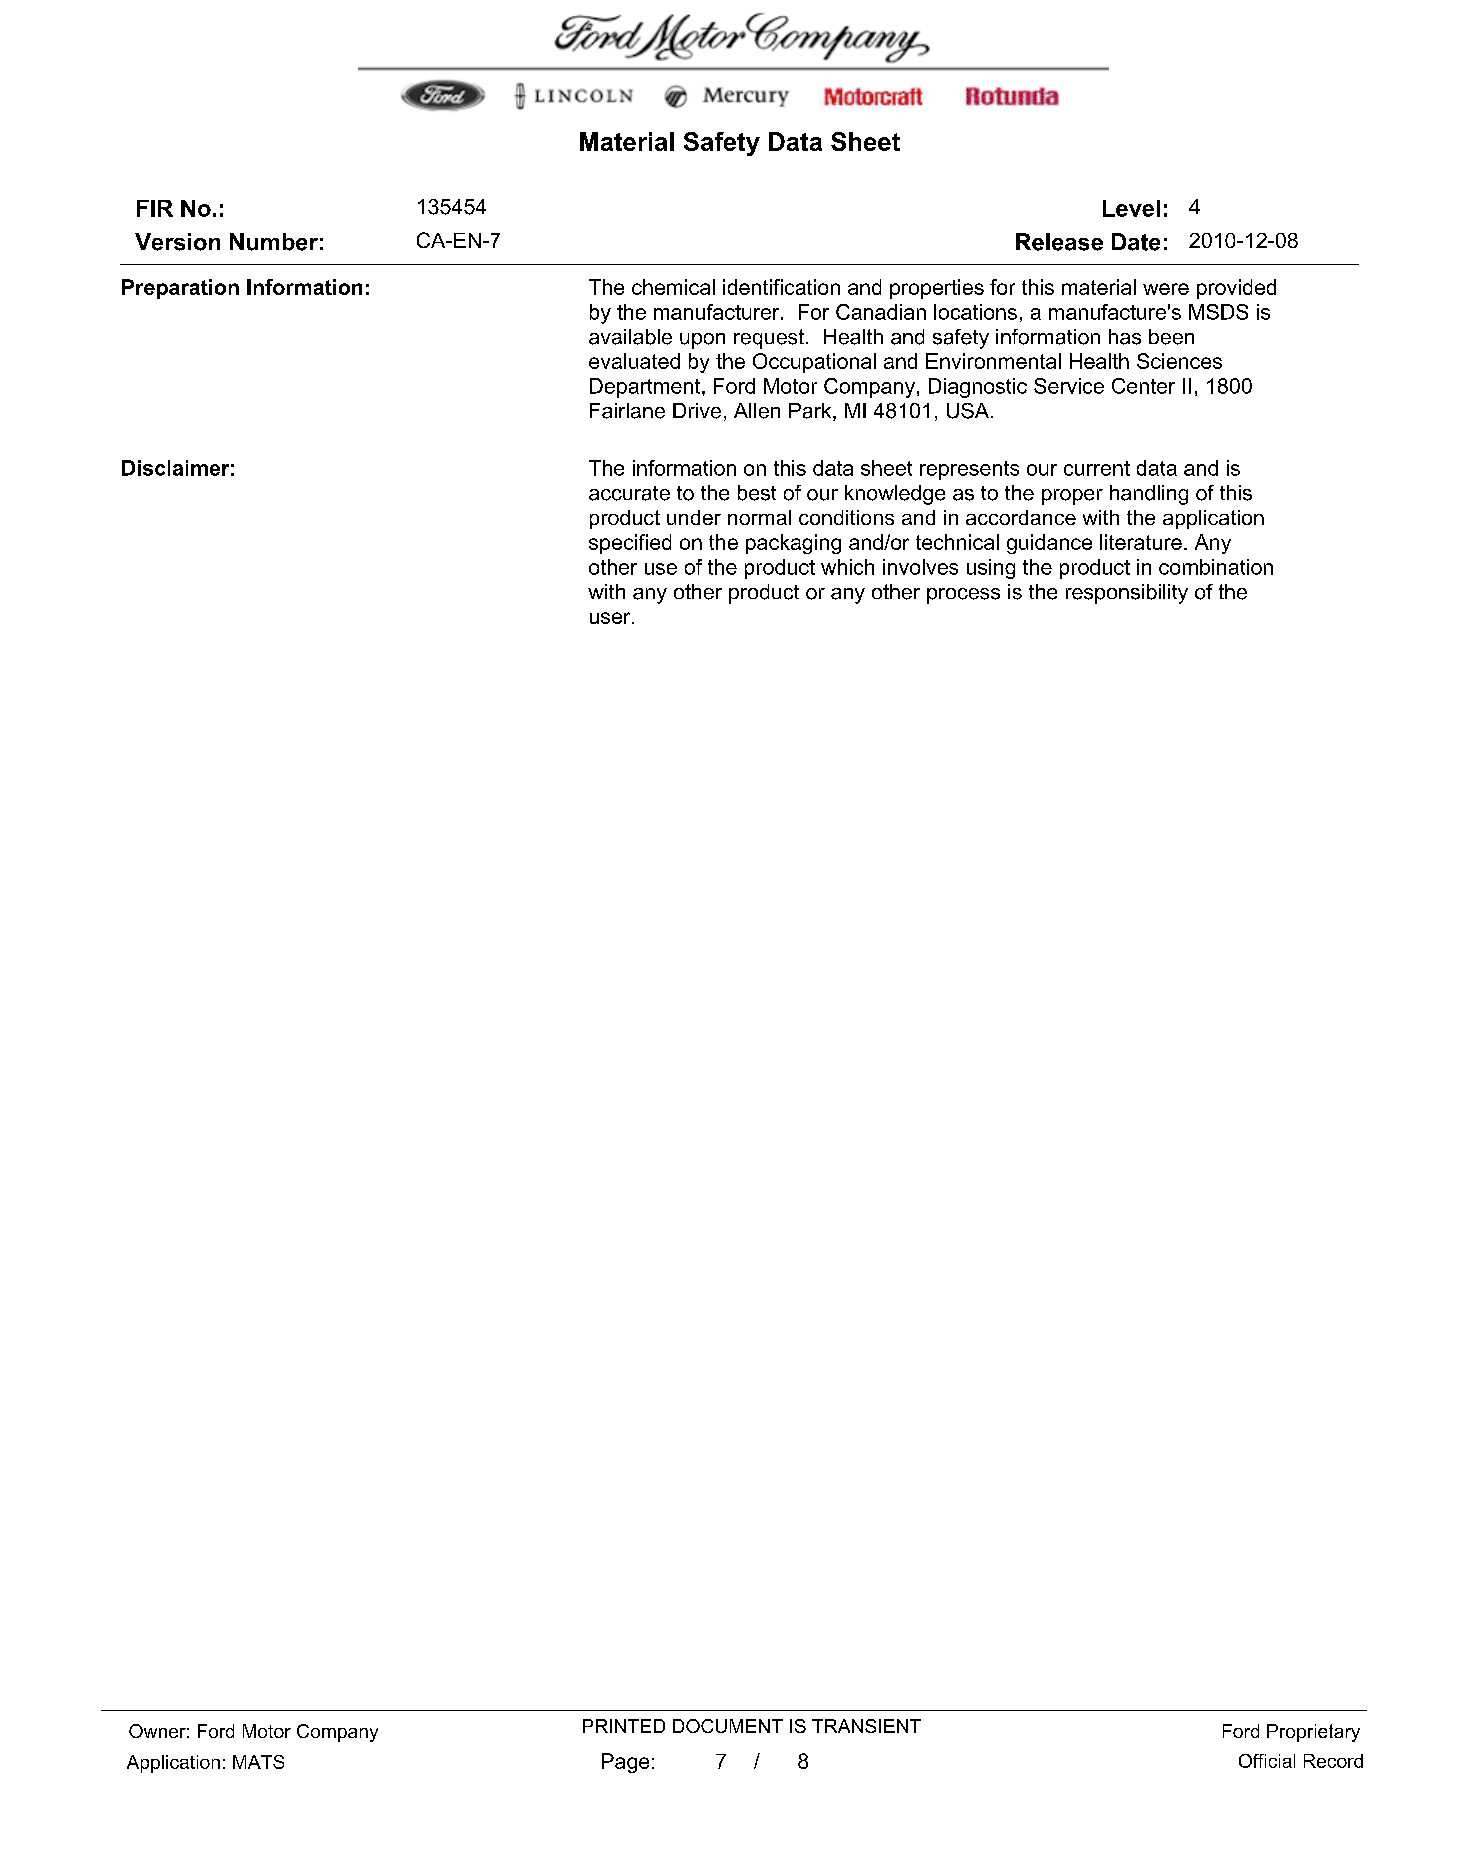  What do you see at coordinates (1166, 289) in the document?
I see `were` at bounding box center [1166, 289].
